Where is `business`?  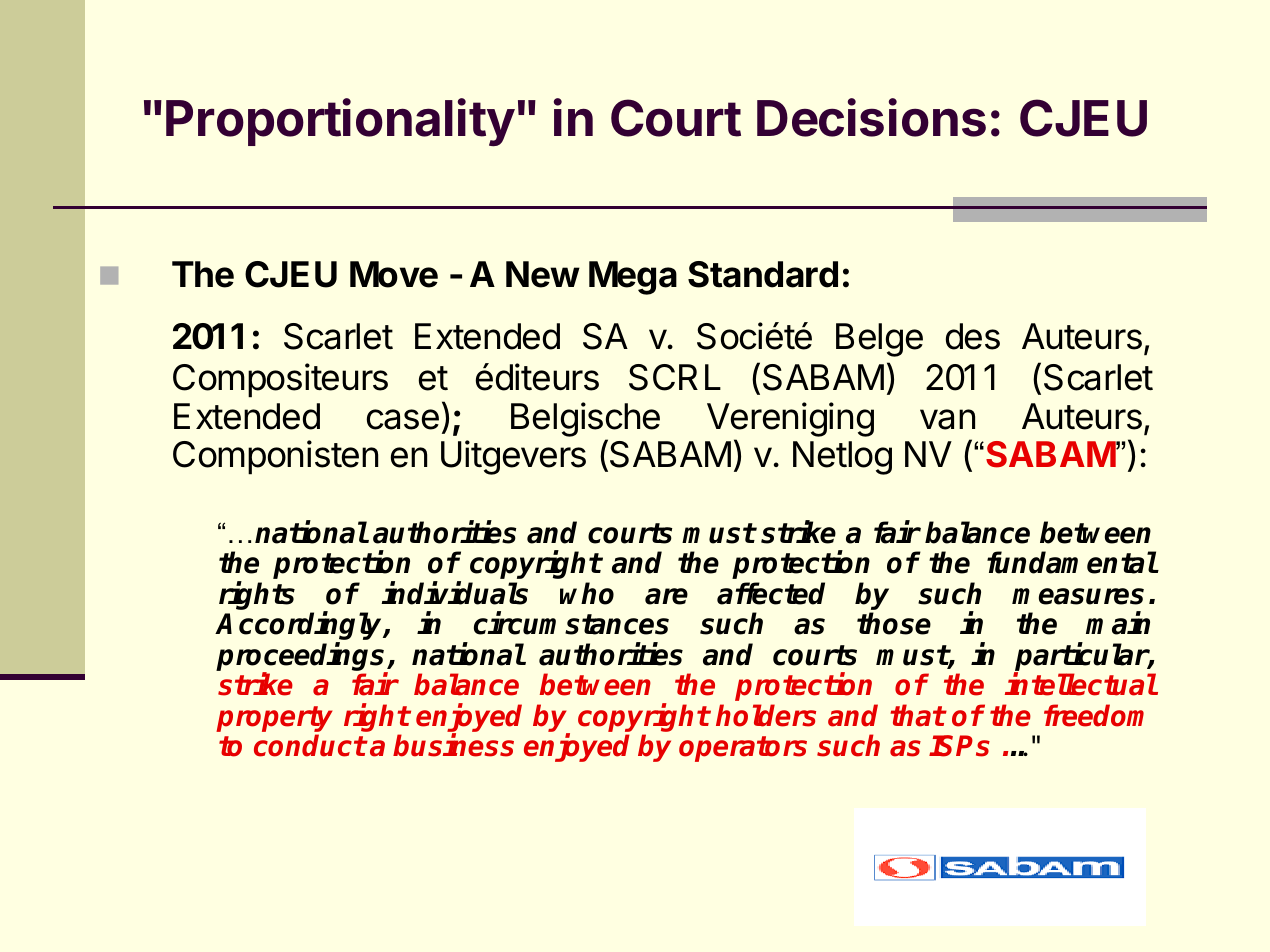 business is located at coordinates (453, 745).
